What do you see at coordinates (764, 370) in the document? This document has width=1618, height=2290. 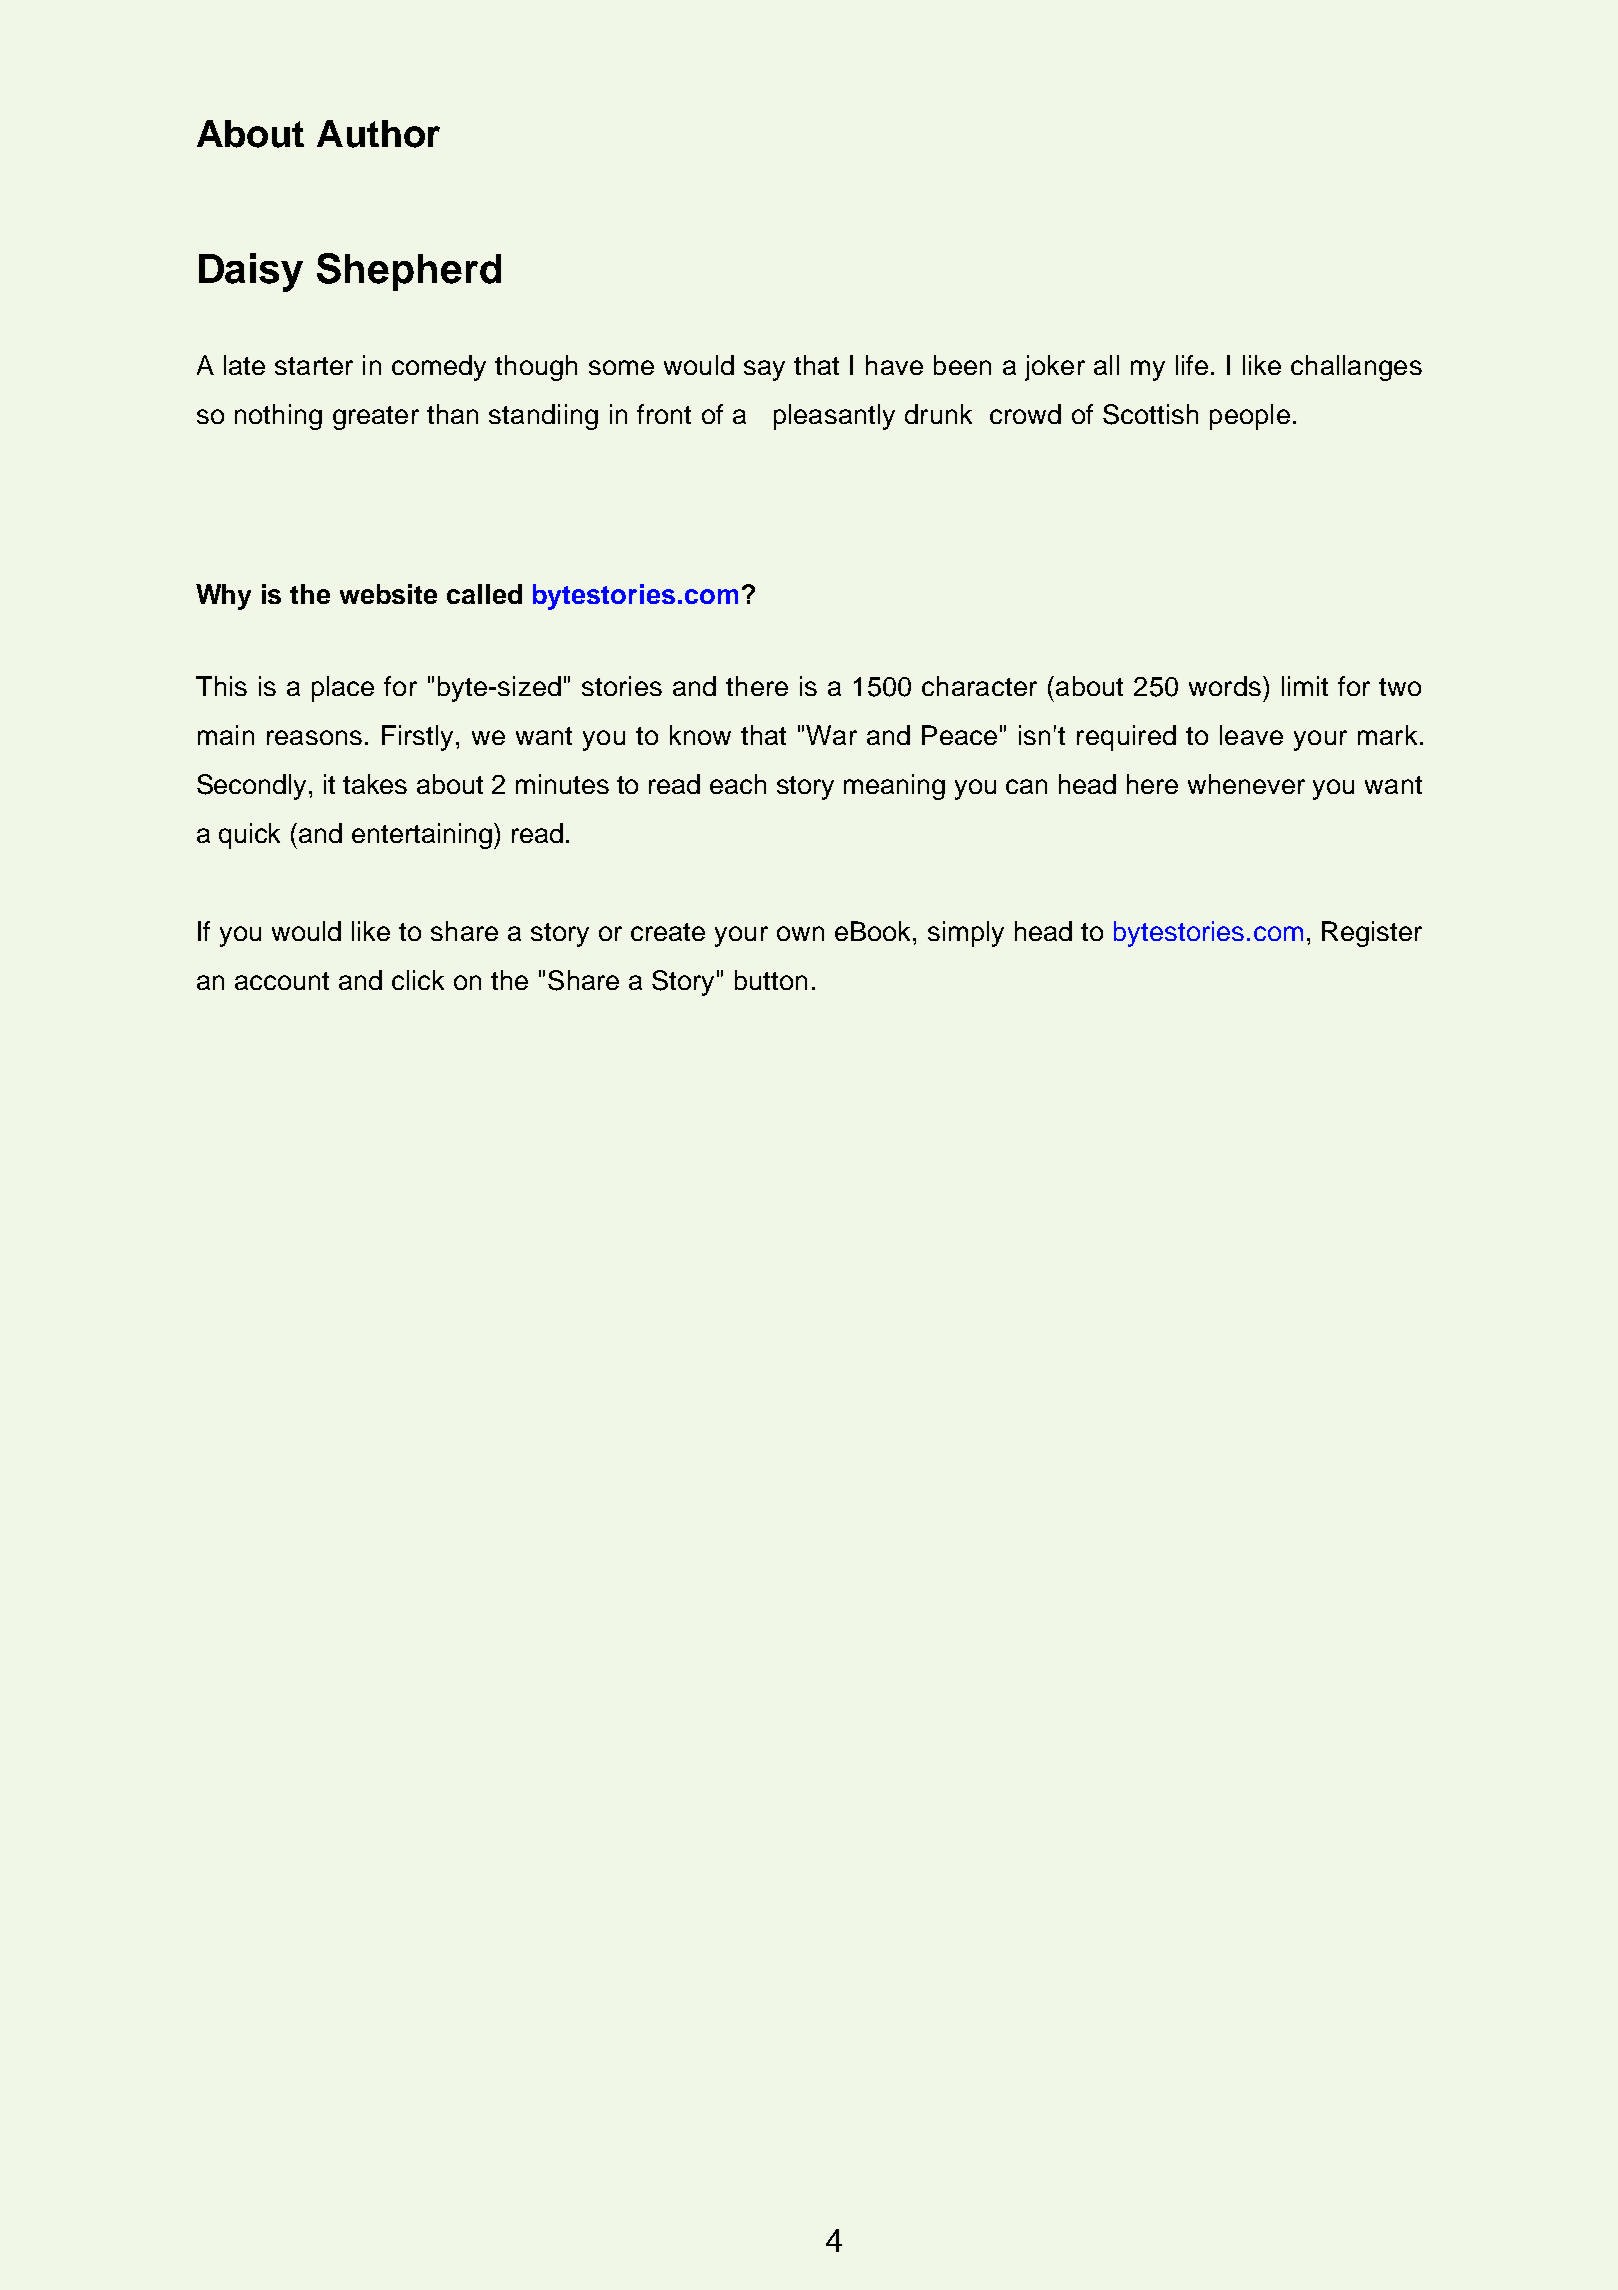 I see `say` at bounding box center [764, 370].
